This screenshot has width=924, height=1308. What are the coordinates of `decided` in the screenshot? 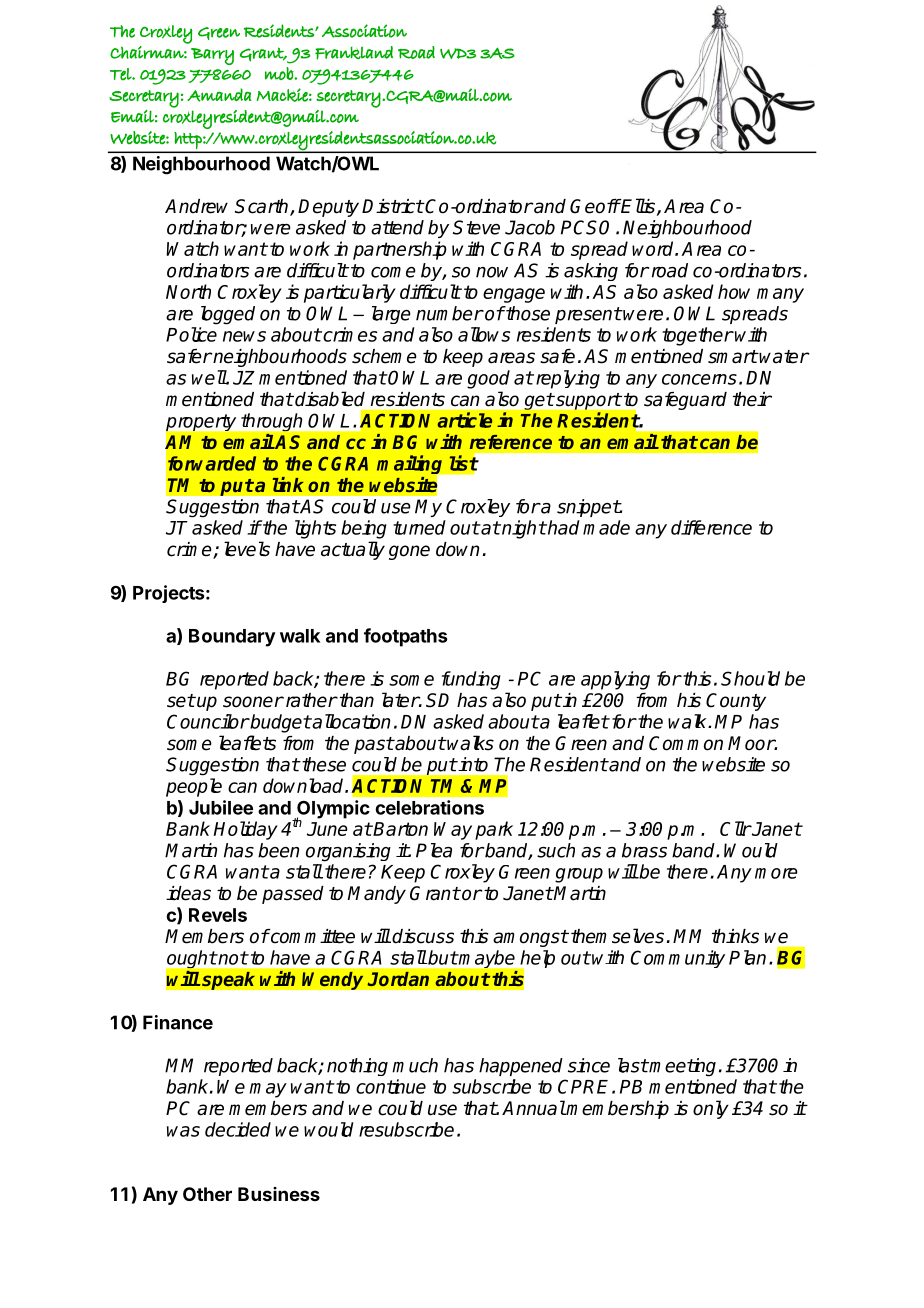 It's located at (238, 1129).
